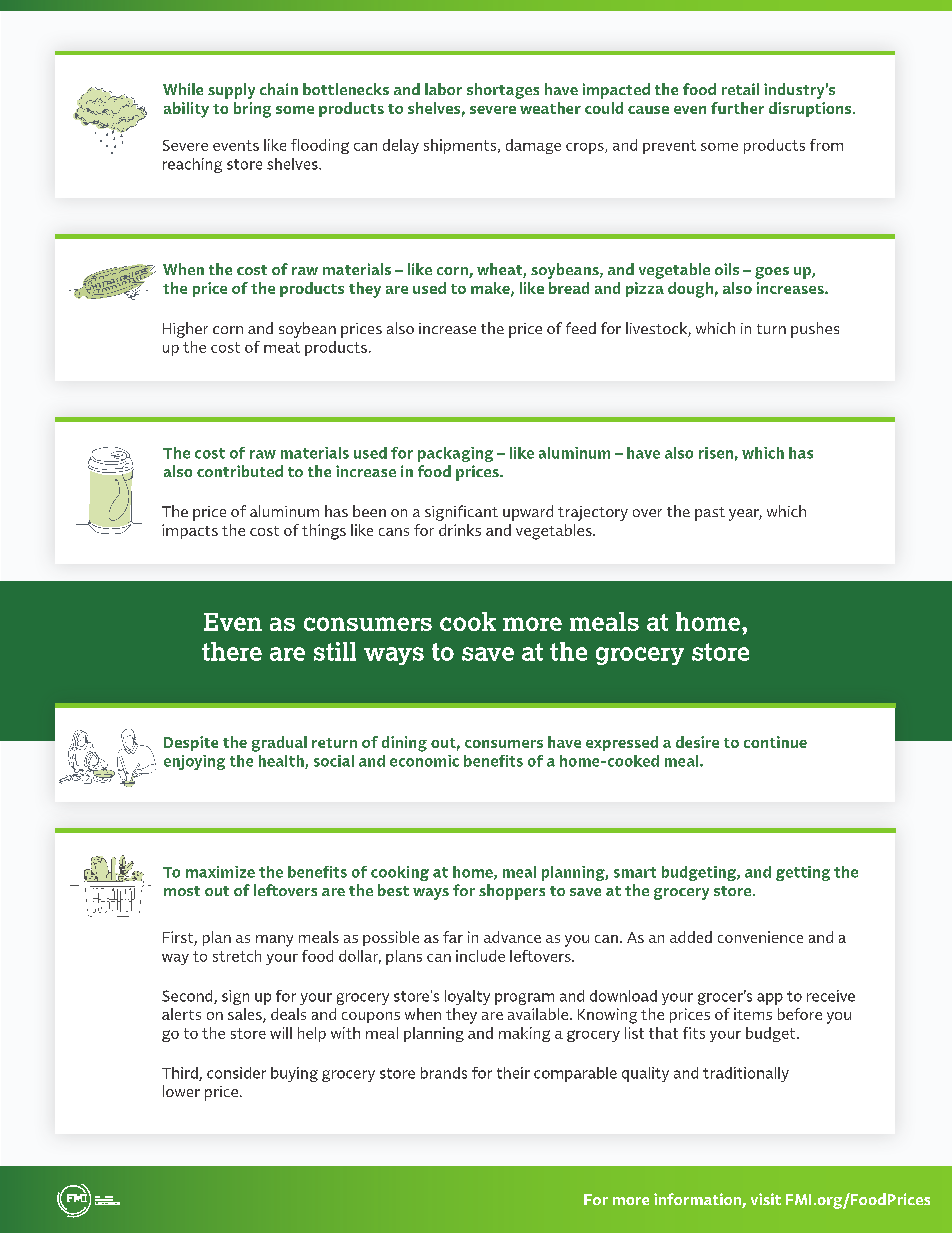 This image has height=1233, width=952. What do you see at coordinates (282, 762) in the image?
I see `health` at bounding box center [282, 762].
